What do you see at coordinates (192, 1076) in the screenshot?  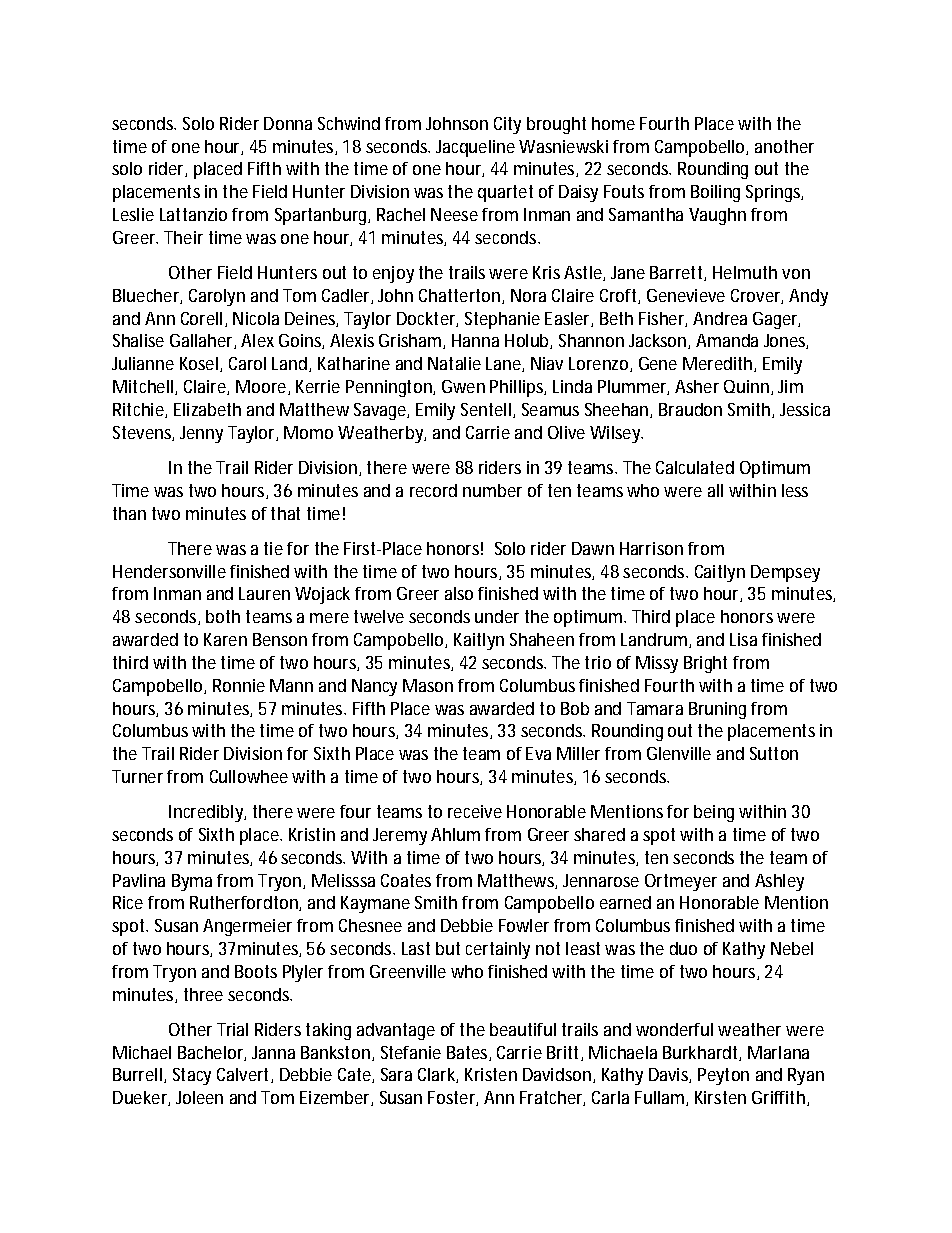 I see `Stacy` at bounding box center [192, 1076].
